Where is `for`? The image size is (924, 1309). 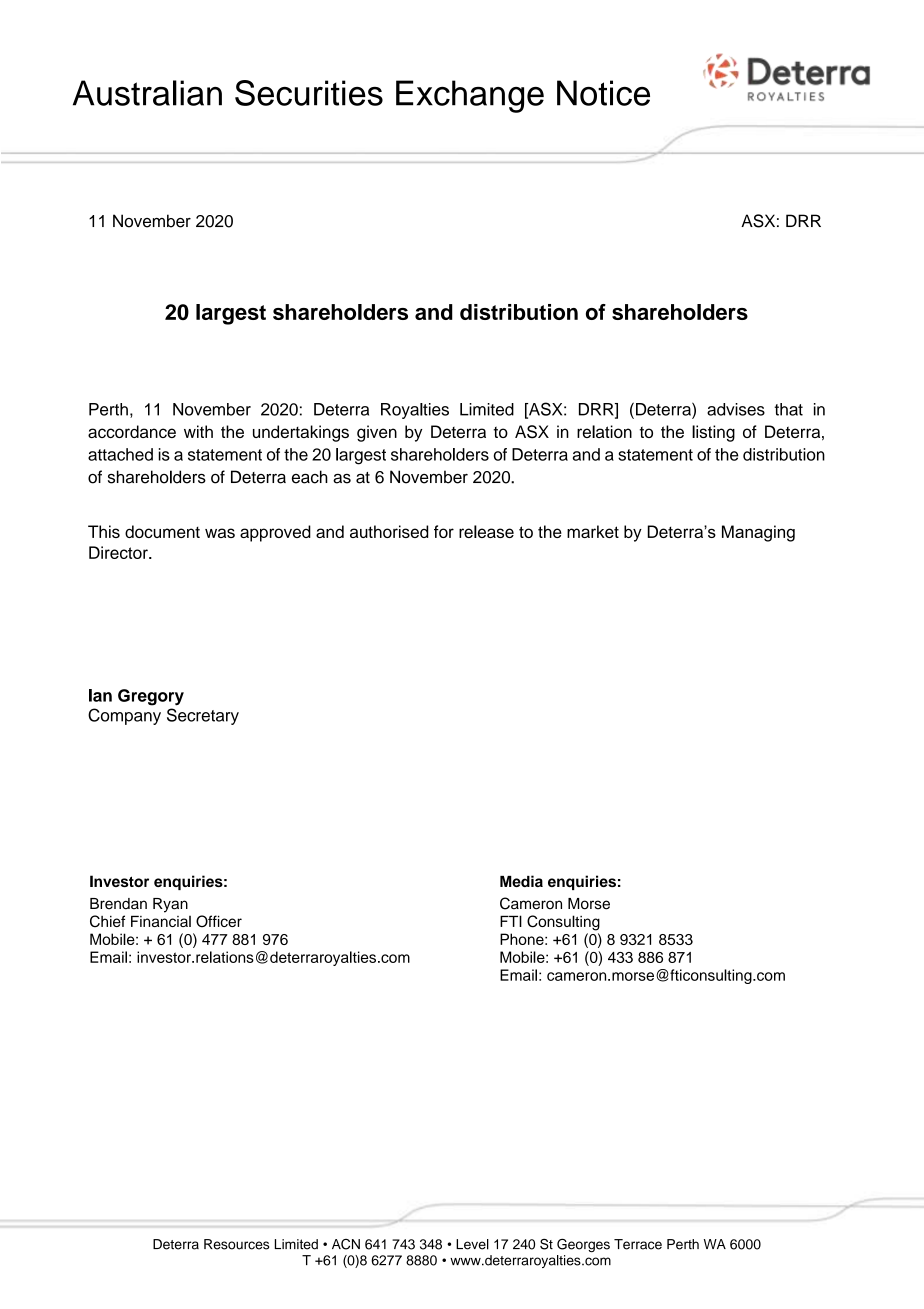
for is located at coordinates (444, 531).
